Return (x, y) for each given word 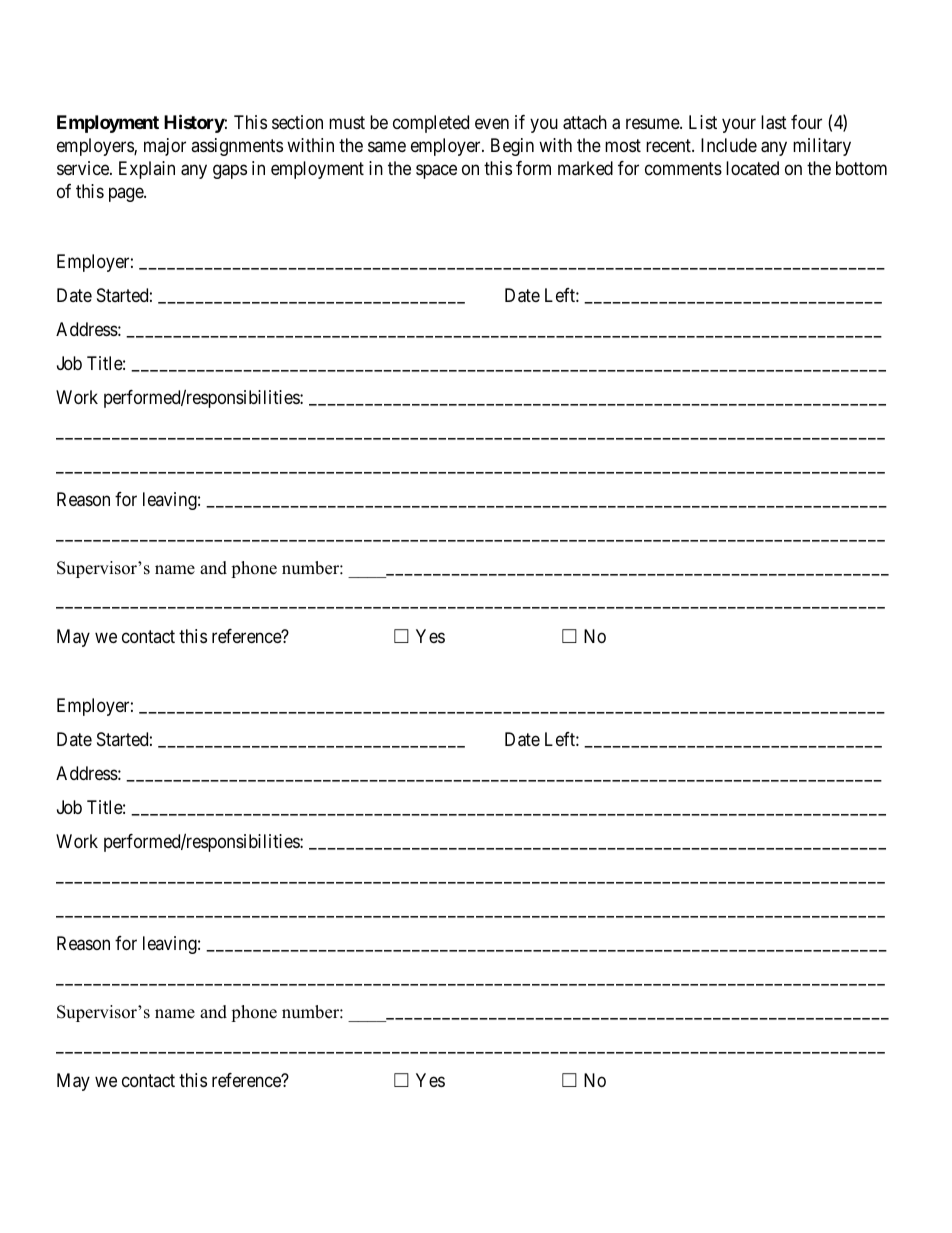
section (297, 122)
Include (729, 145)
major (165, 147)
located (752, 168)
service (84, 168)
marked (585, 168)
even (492, 123)
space (436, 172)
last (774, 122)
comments (683, 169)
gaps (230, 172)
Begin (512, 147)
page (127, 195)
